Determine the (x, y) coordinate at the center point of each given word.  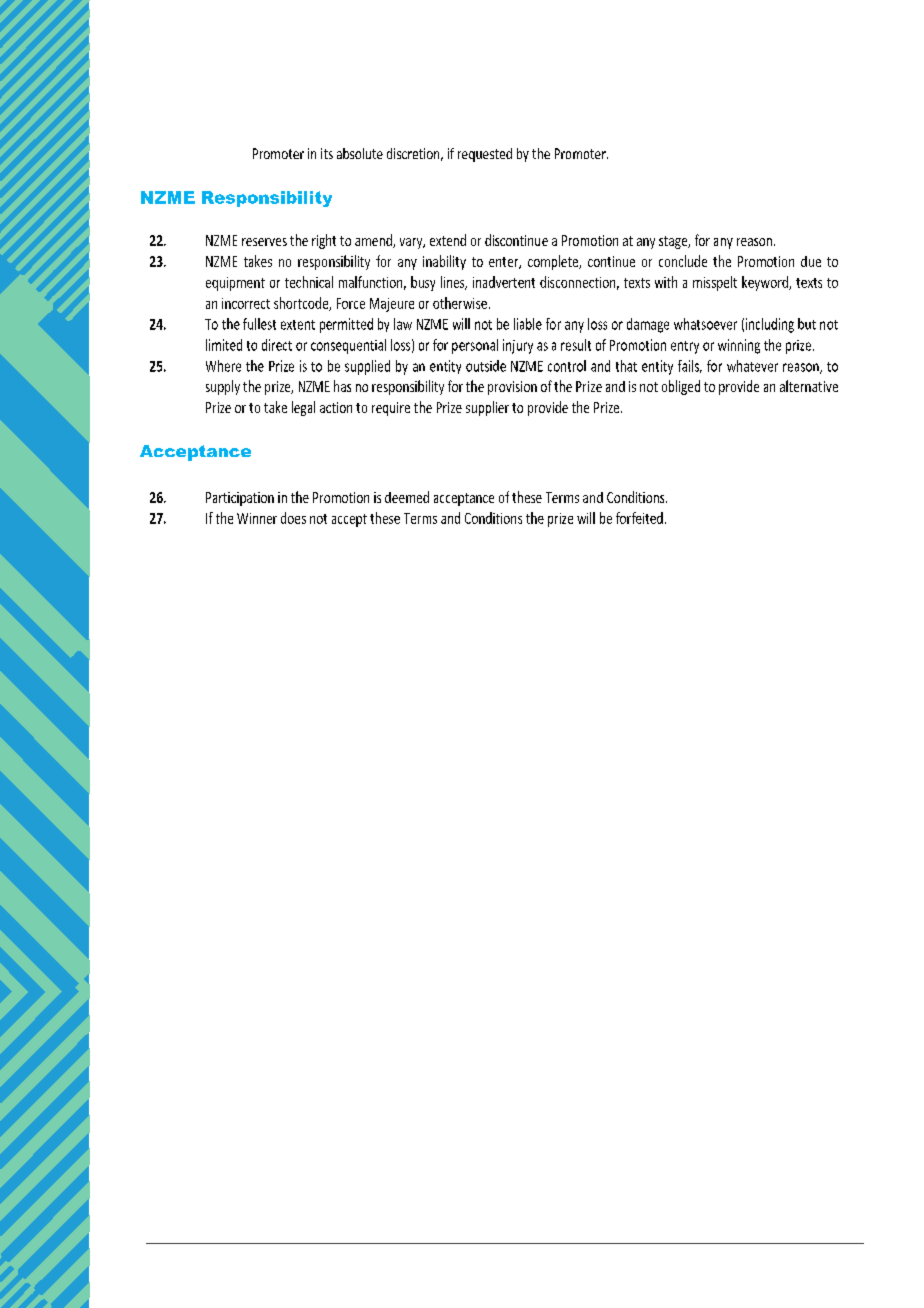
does (293, 518)
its (327, 153)
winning (739, 346)
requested (485, 155)
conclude (683, 261)
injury (518, 346)
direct (277, 345)
